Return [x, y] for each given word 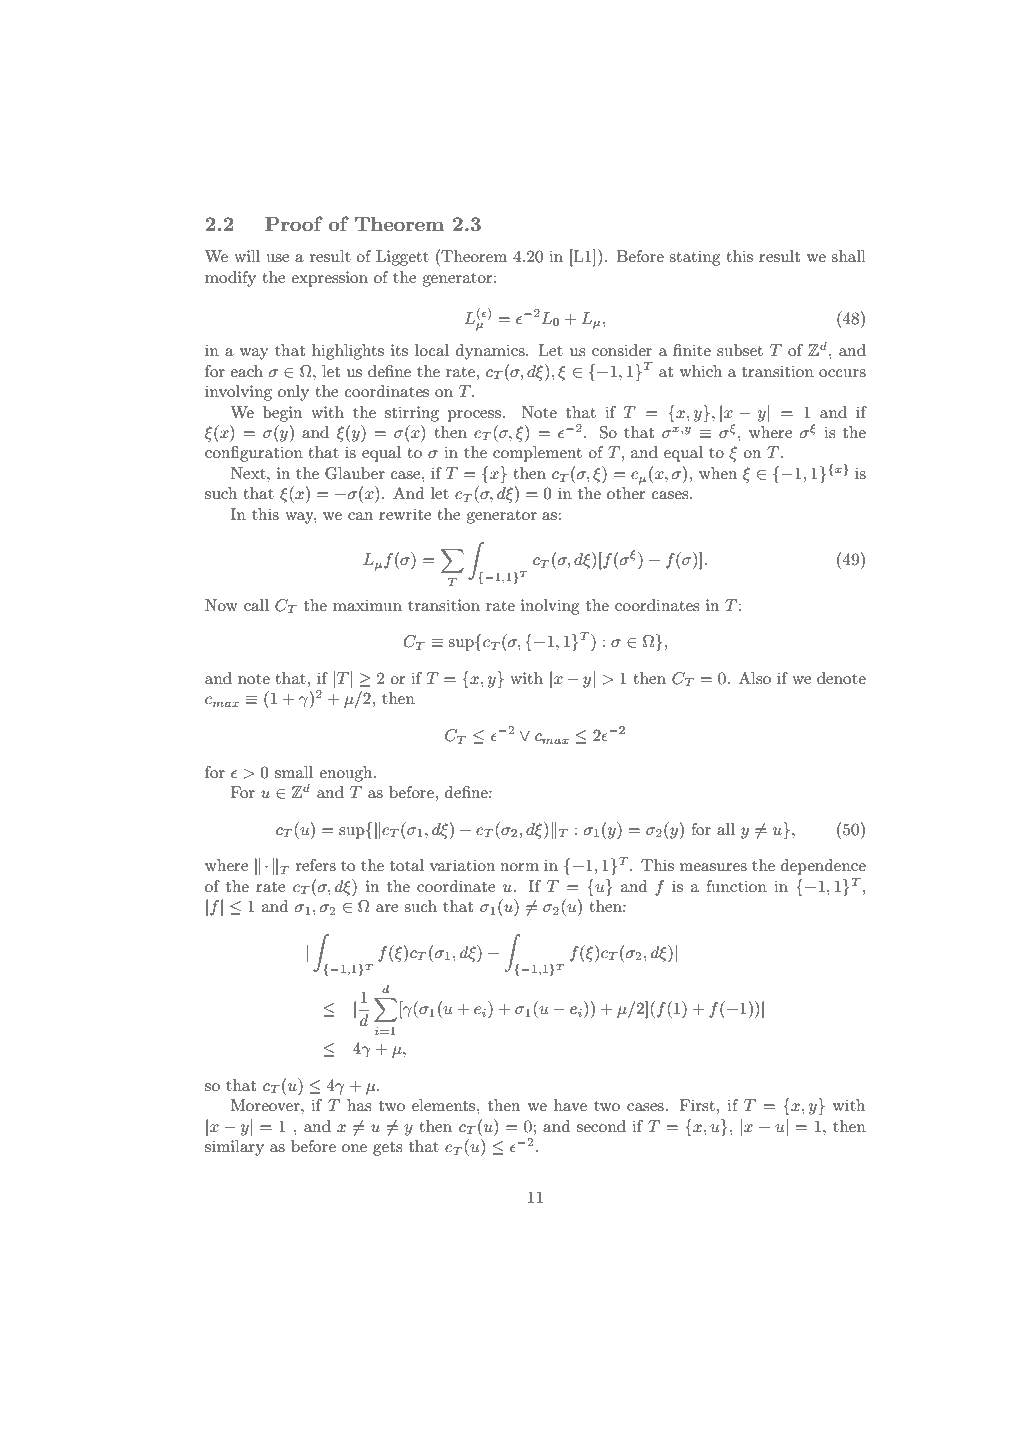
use [277, 258]
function [736, 886]
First [697, 1105]
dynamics [491, 352]
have [570, 1105]
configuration [254, 454]
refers [316, 865]
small [294, 772]
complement [537, 454]
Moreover [266, 1105]
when [718, 473]
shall [848, 256]
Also [755, 678]
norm [519, 867]
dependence [823, 867]
